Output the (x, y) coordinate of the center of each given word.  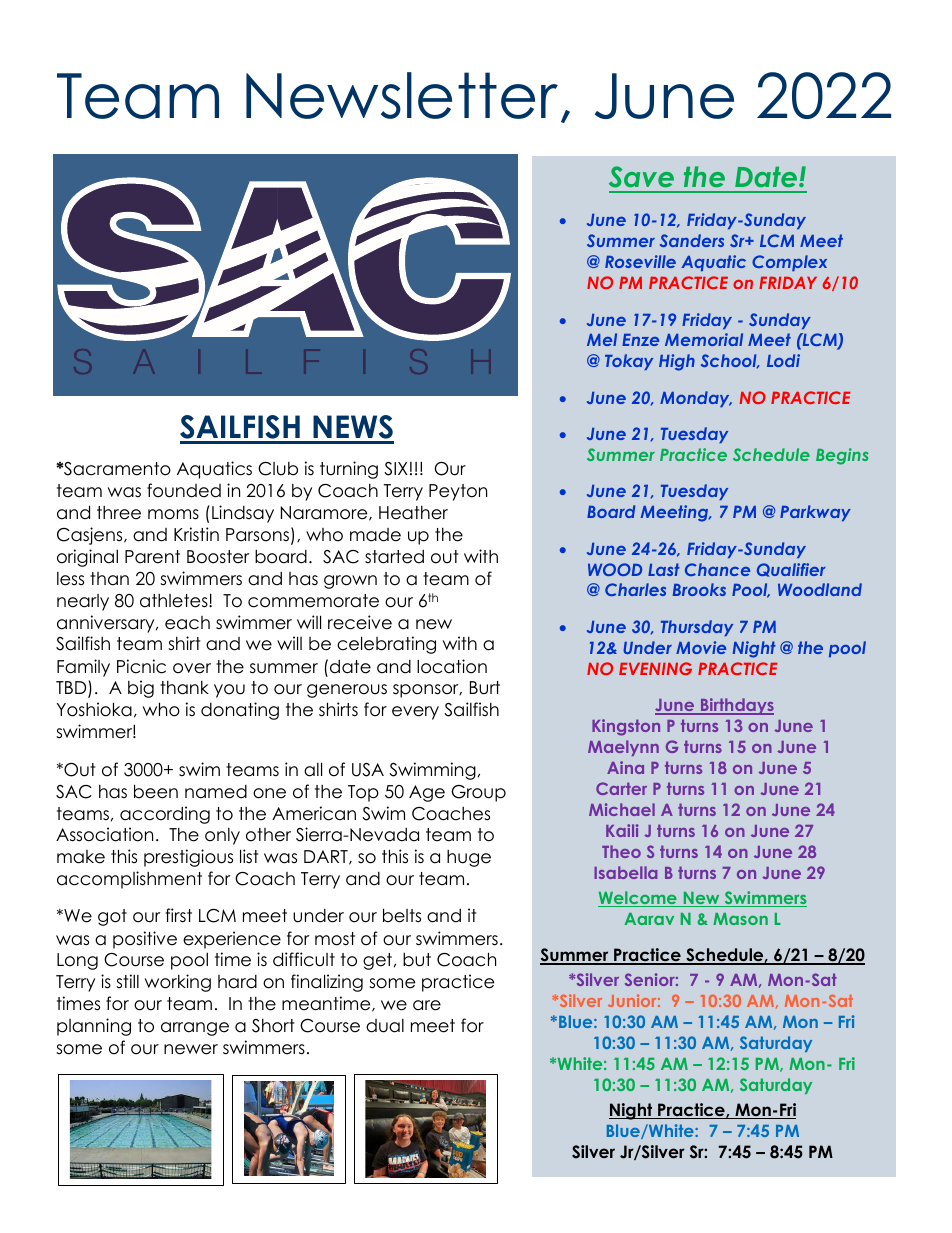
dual (385, 1026)
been (156, 791)
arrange (195, 1029)
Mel (602, 339)
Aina (625, 767)
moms (173, 514)
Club (278, 469)
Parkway (815, 513)
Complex (789, 263)
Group (479, 793)
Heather (413, 513)
